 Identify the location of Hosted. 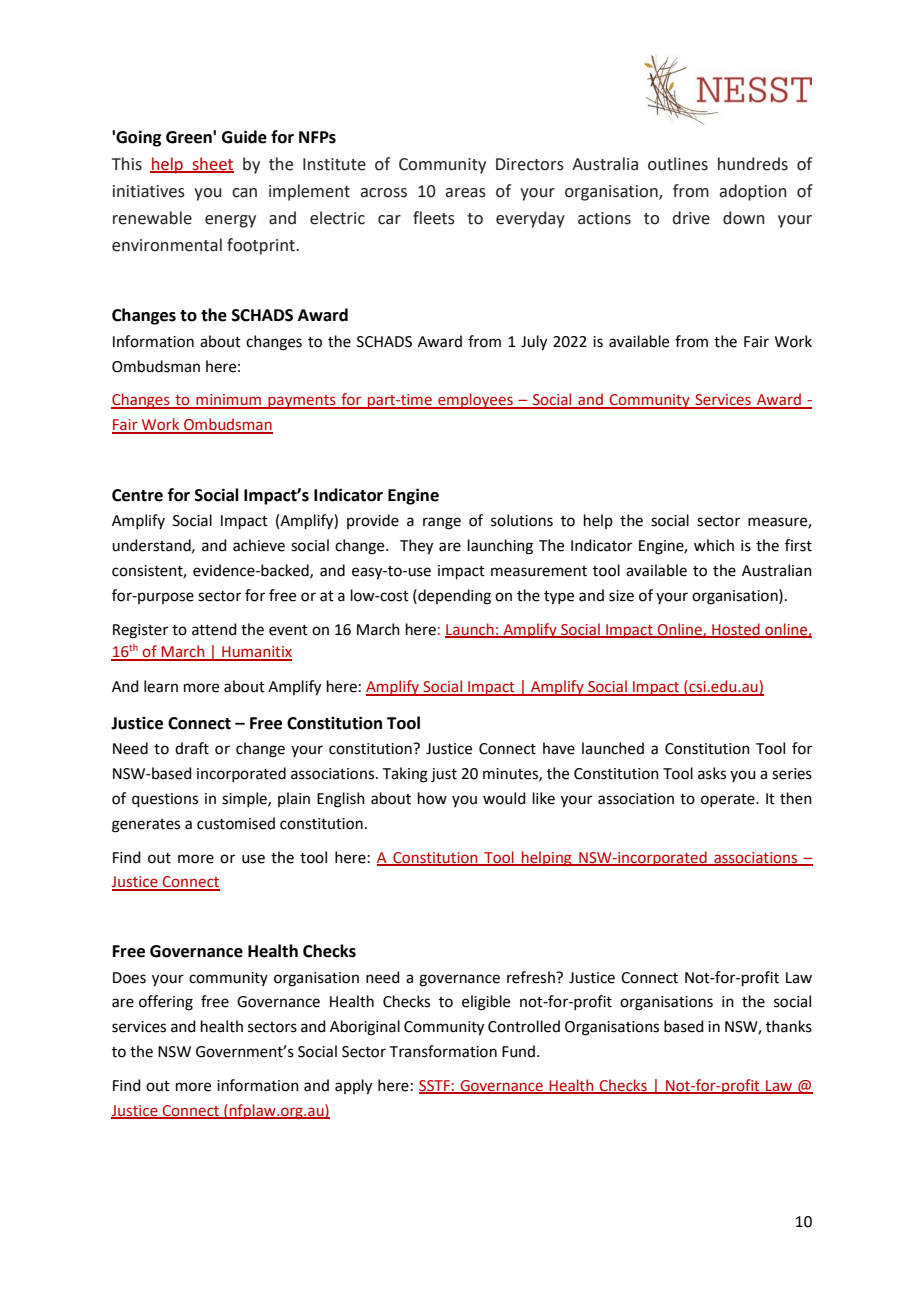
(736, 630).
